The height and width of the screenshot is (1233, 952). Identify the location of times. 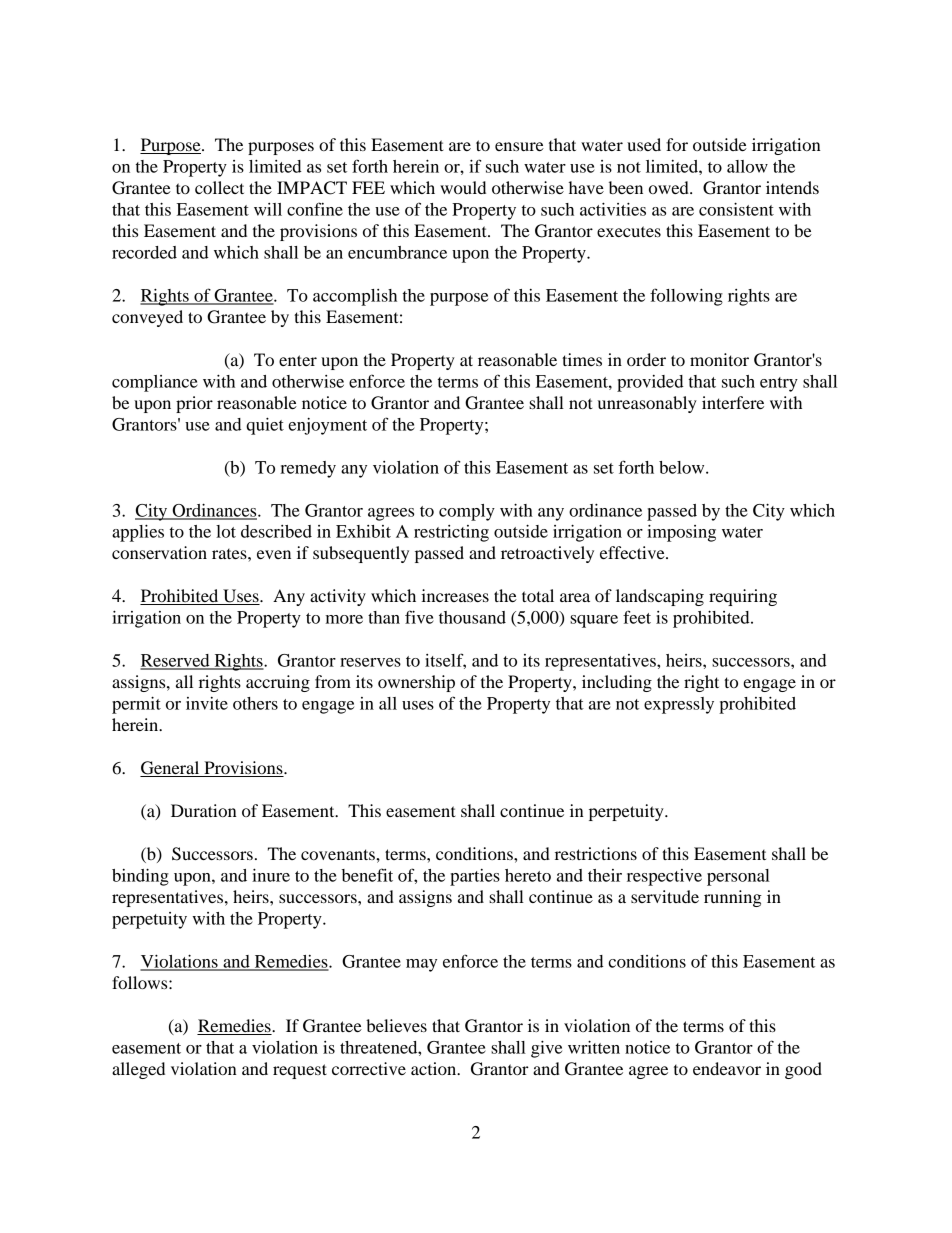
(582, 359).
